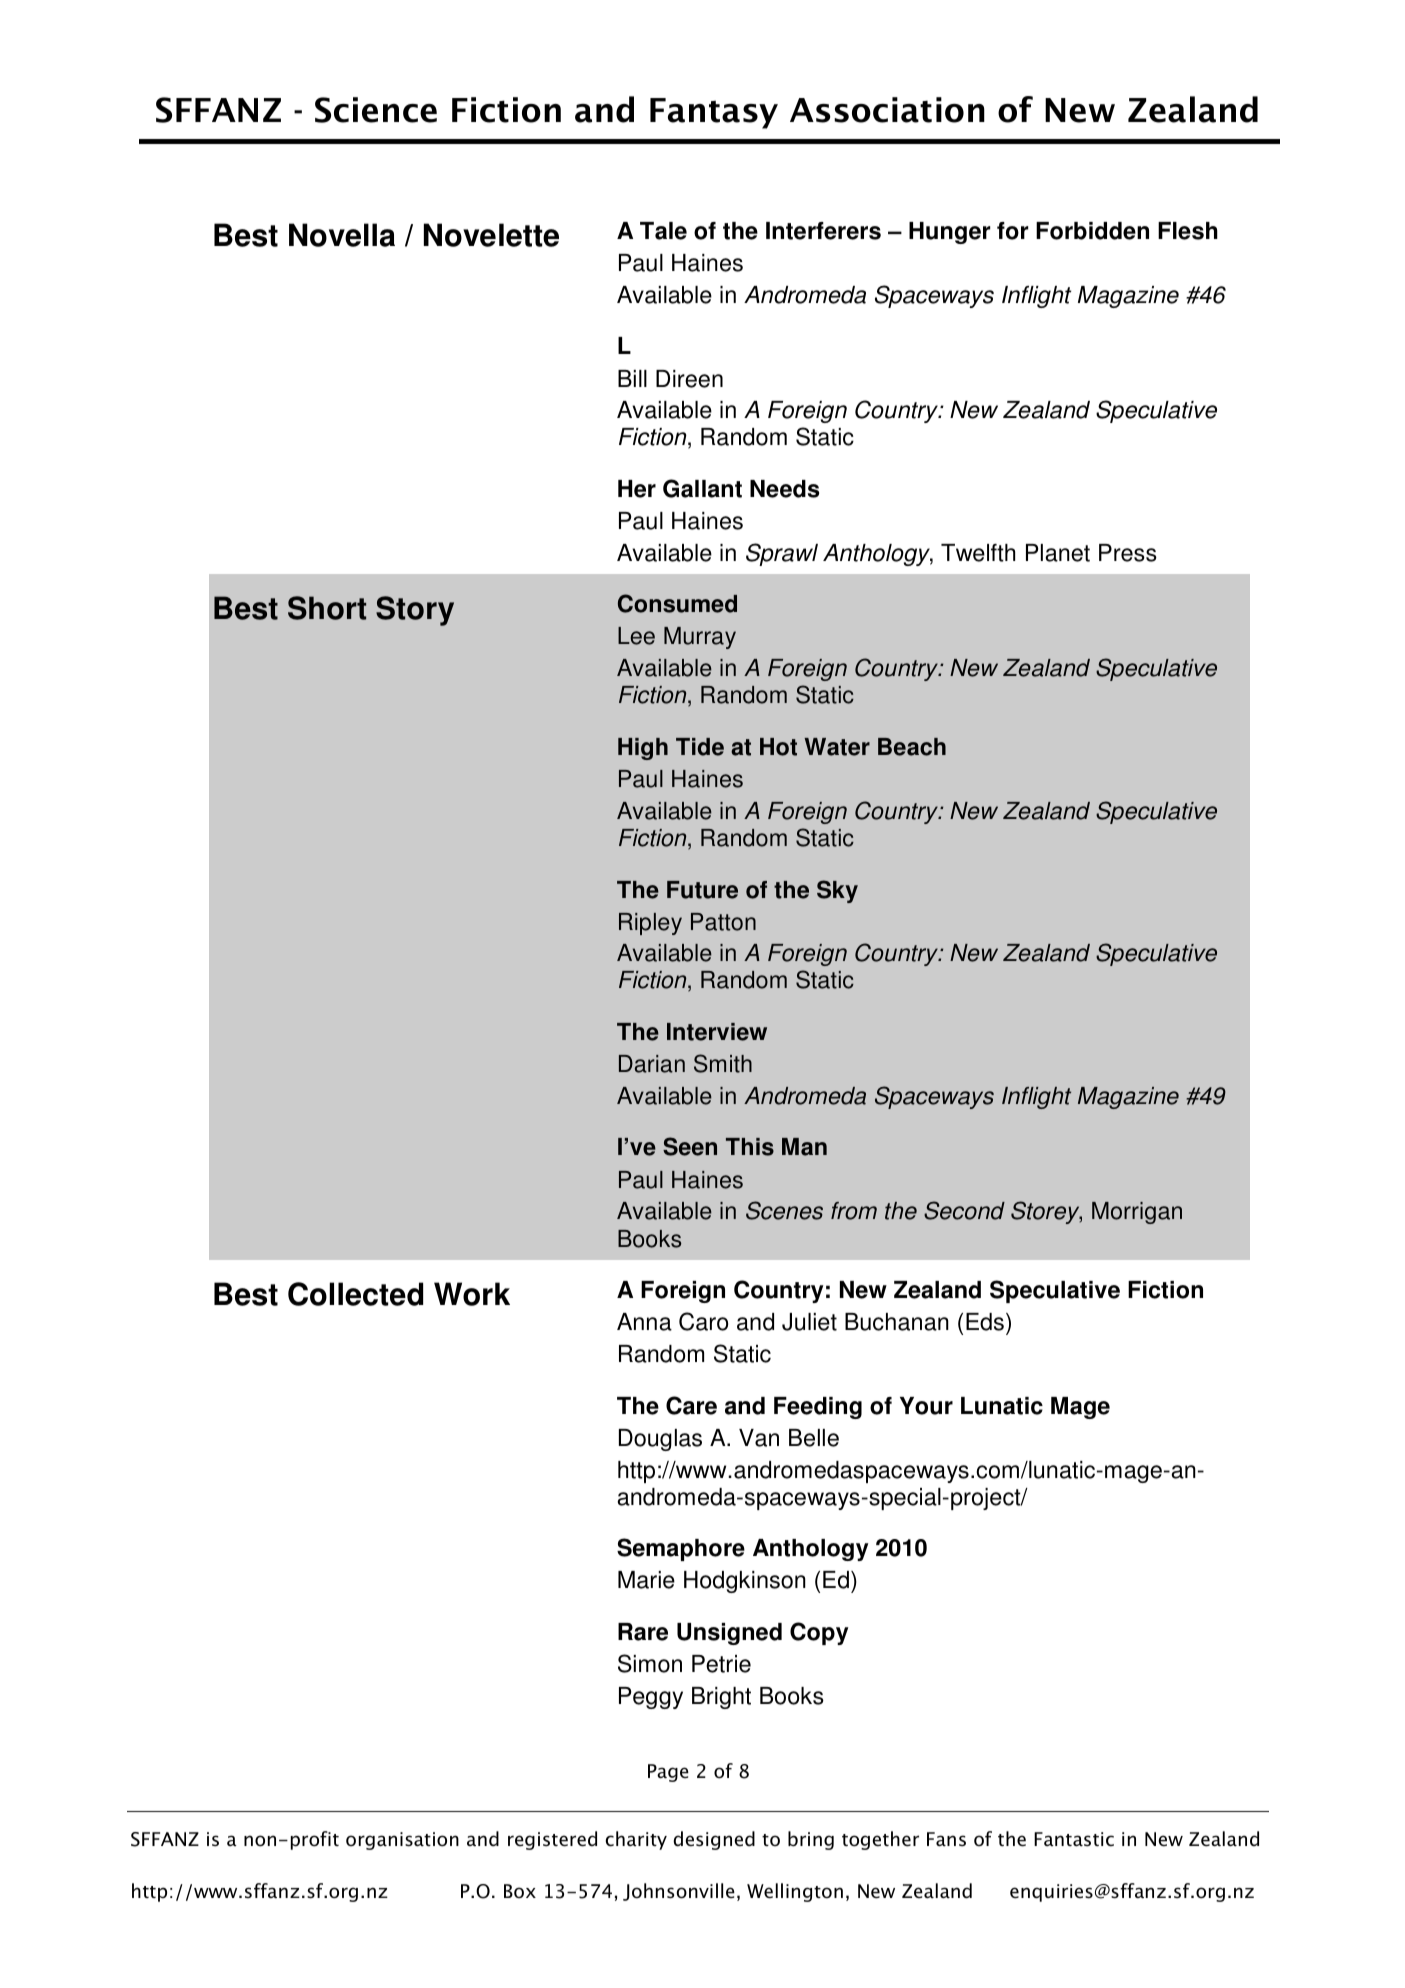 The height and width of the screenshot is (1988, 1405). I want to click on Your, so click(926, 1406).
